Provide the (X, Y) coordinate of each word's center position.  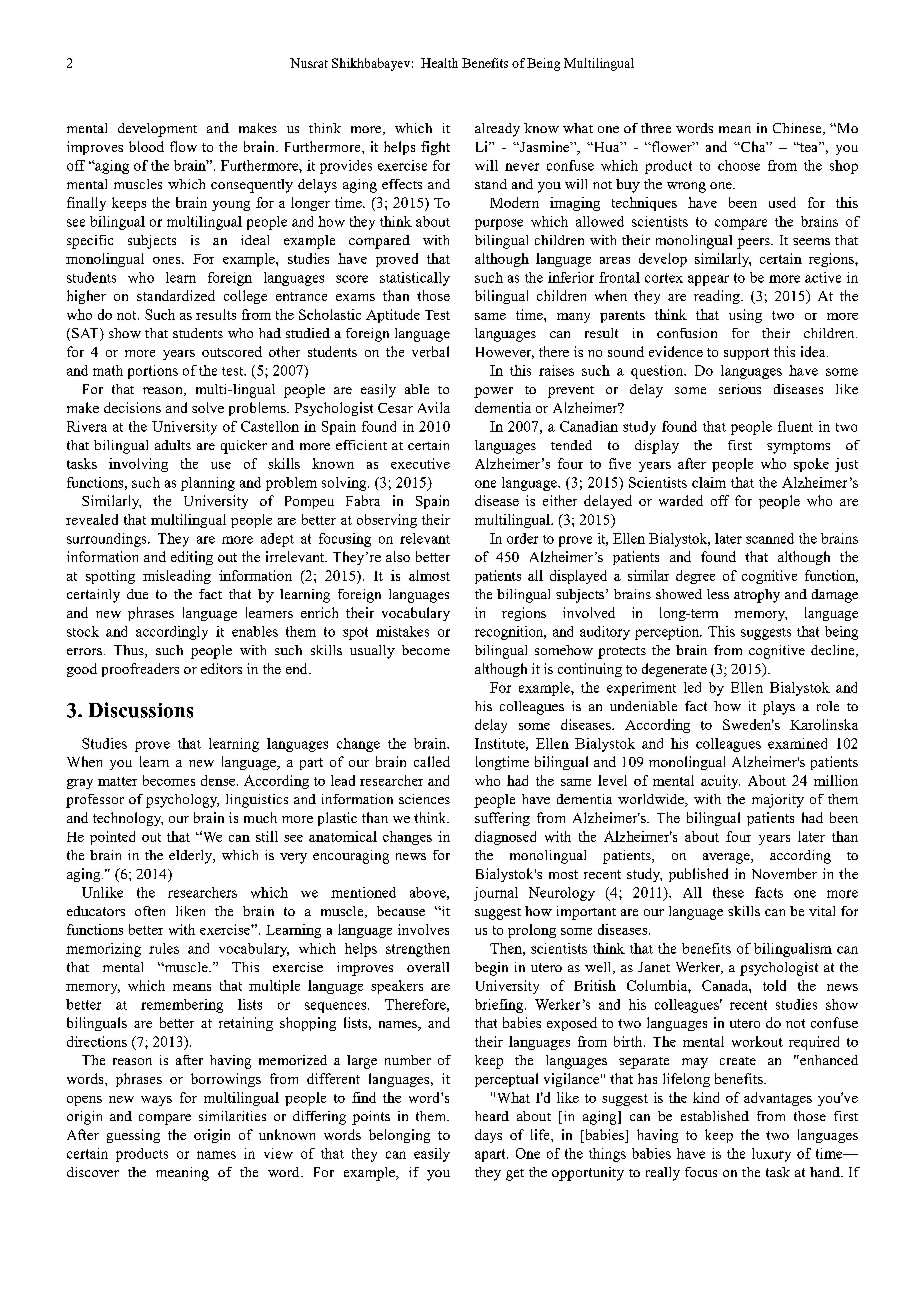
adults (173, 445)
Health (439, 63)
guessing (133, 1136)
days (488, 1136)
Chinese (798, 129)
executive (420, 463)
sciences (424, 799)
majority (778, 801)
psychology (182, 801)
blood (146, 146)
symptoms (798, 448)
